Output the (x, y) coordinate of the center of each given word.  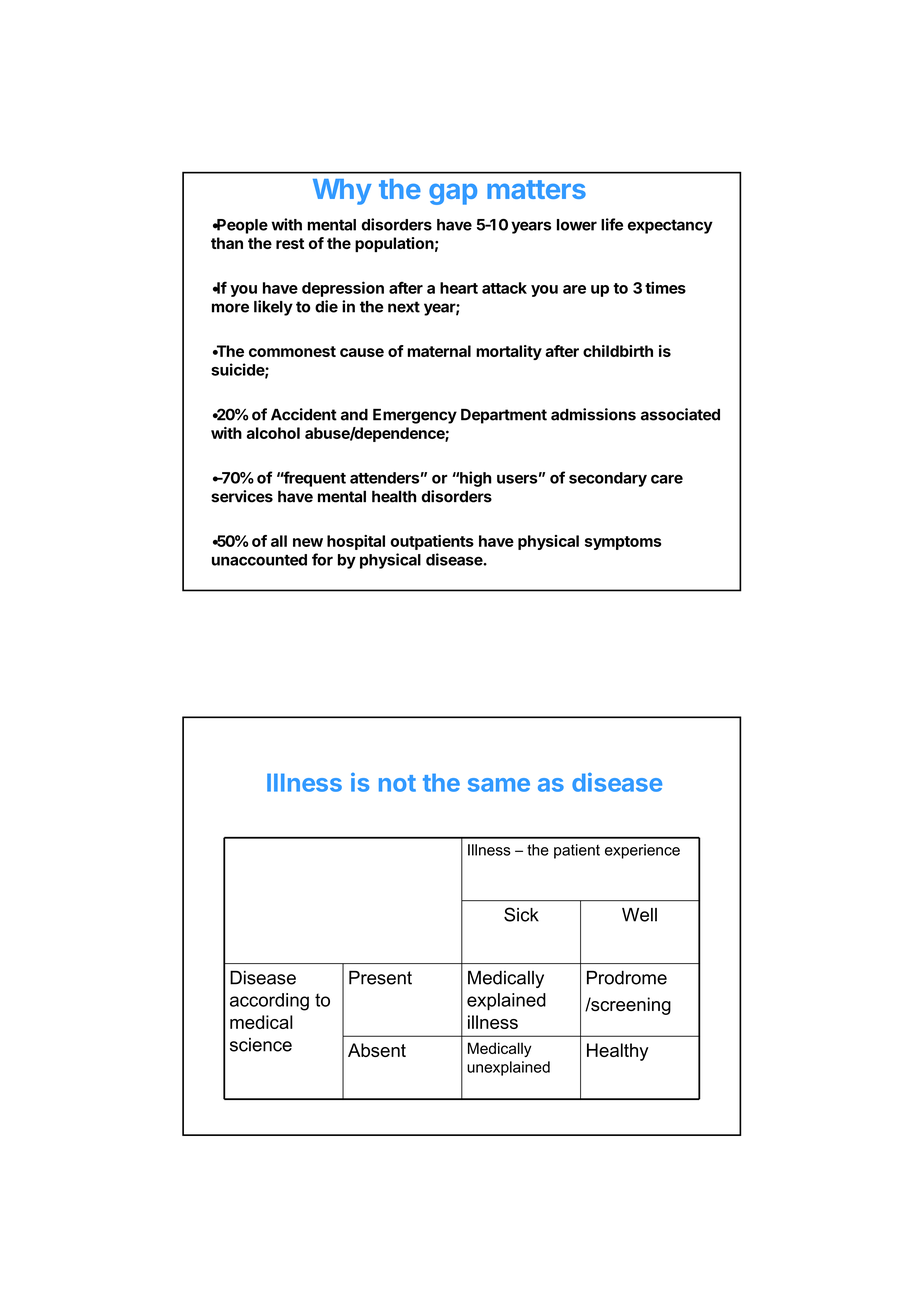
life (612, 224)
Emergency (415, 416)
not (397, 783)
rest (290, 243)
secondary (608, 479)
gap (453, 194)
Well (639, 915)
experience (642, 851)
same (499, 785)
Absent (377, 1050)
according (269, 1002)
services (242, 496)
